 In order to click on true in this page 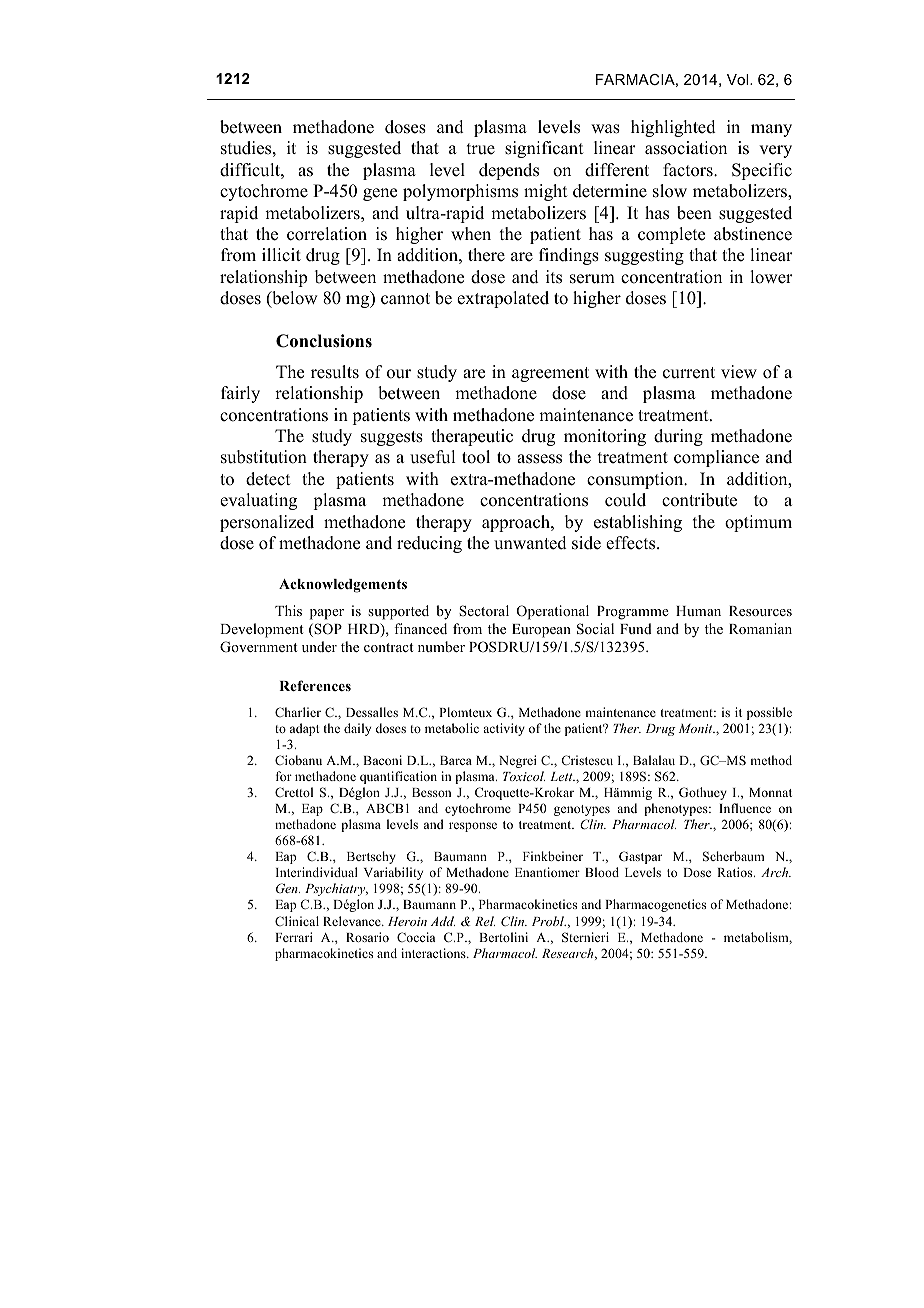, I will do `click(481, 149)`.
